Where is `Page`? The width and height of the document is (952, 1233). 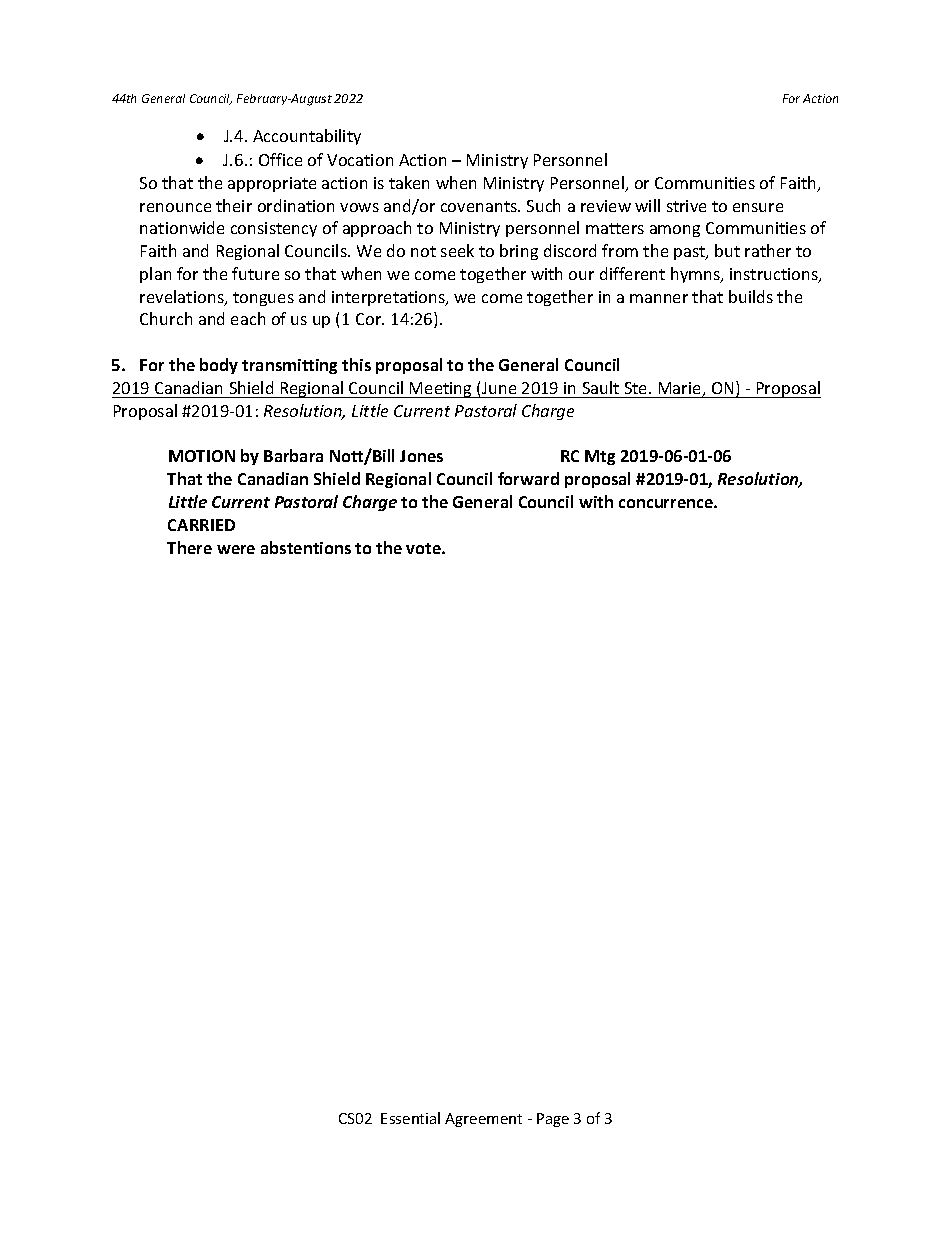 Page is located at coordinates (553, 1120).
